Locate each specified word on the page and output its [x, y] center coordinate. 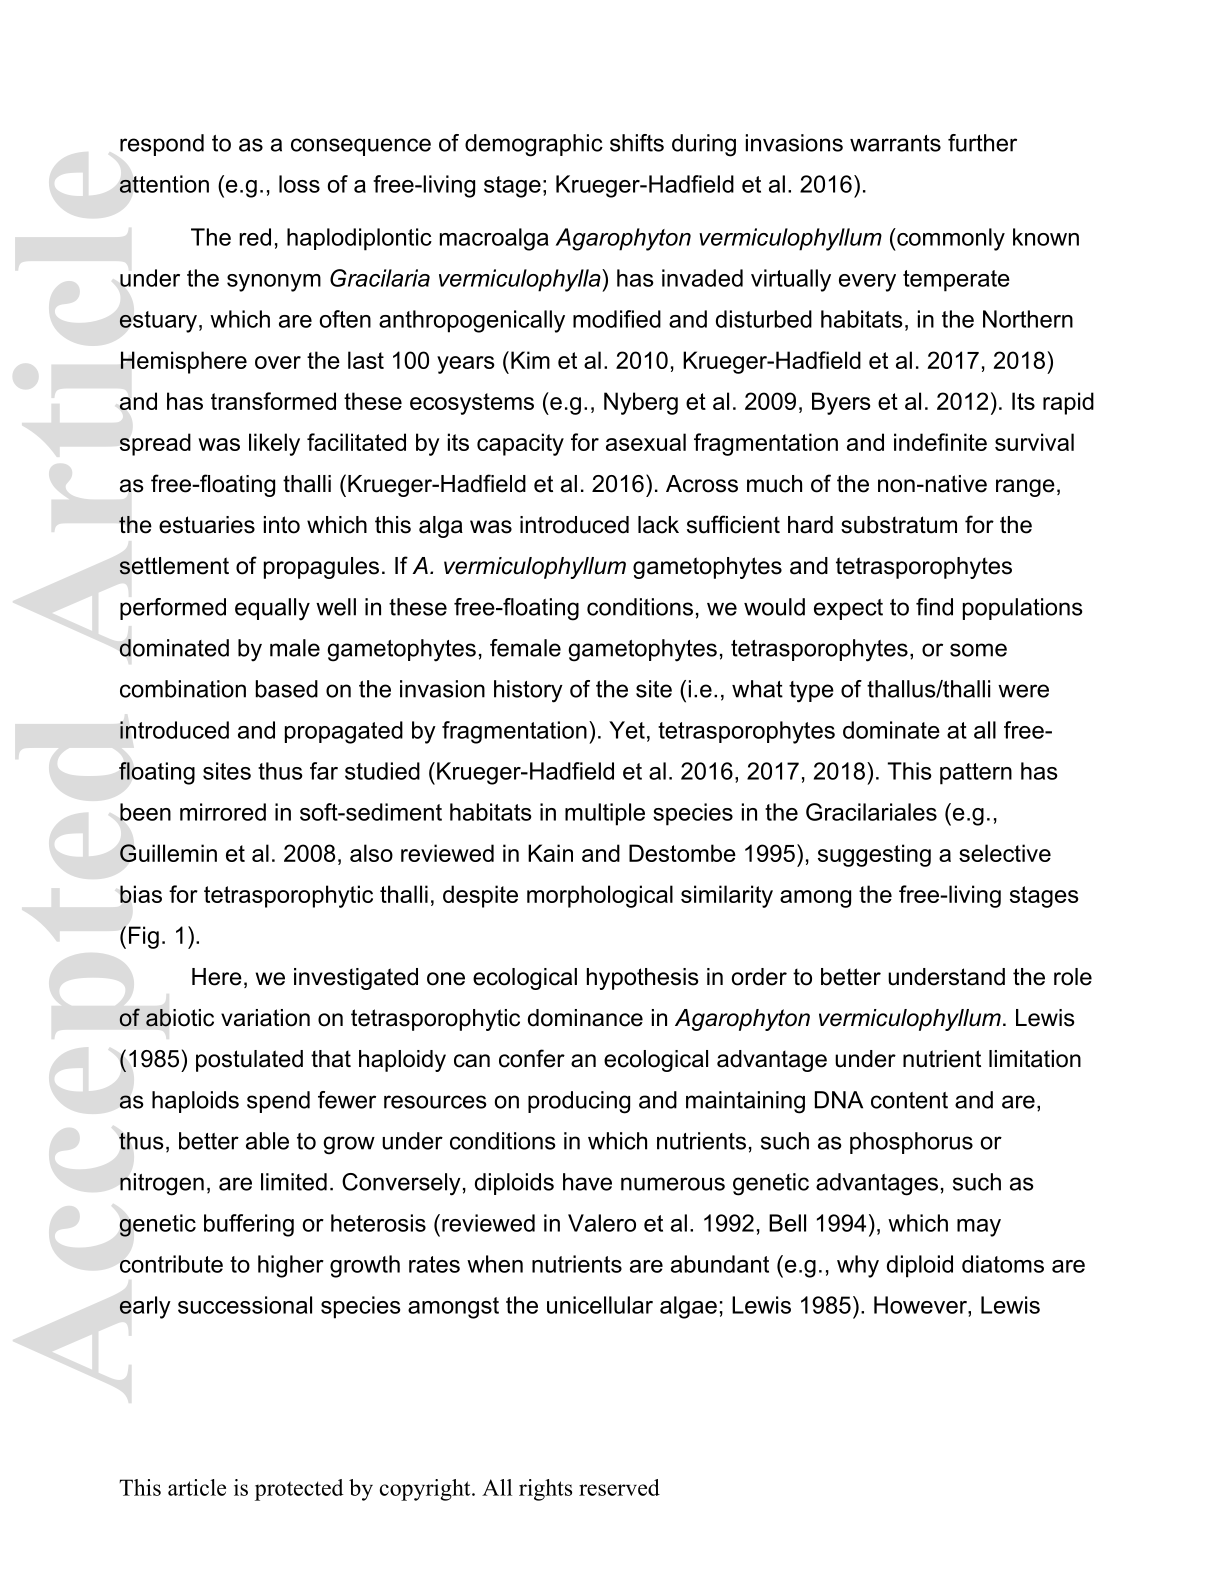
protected [299, 1490]
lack [658, 525]
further [982, 143]
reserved [619, 1487]
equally [272, 609]
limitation [1035, 1059]
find [934, 607]
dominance [585, 1018]
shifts [637, 143]
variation [265, 1018]
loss [299, 184]
